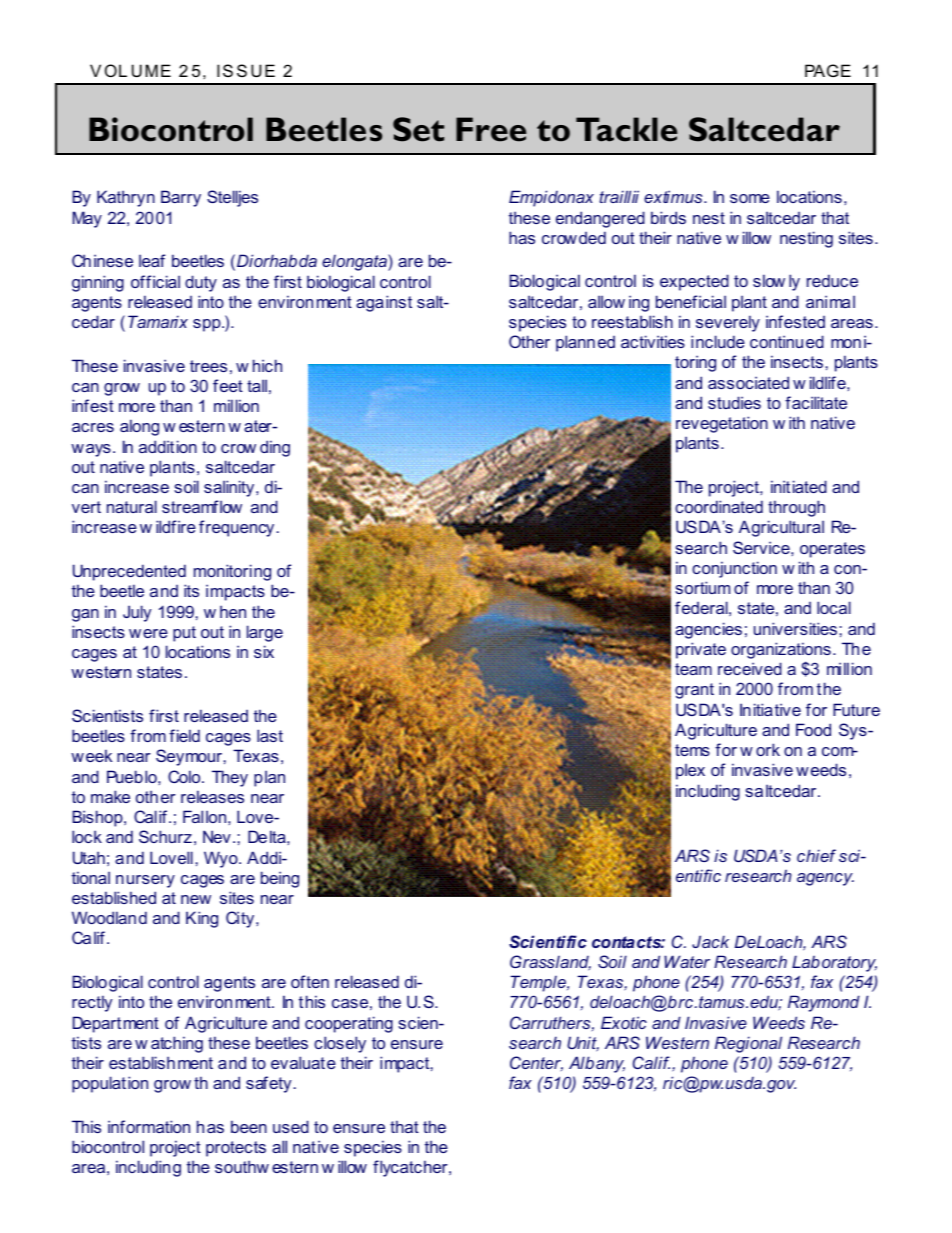 The width and height of the screenshot is (952, 1233). I want to click on information, so click(149, 1126).
